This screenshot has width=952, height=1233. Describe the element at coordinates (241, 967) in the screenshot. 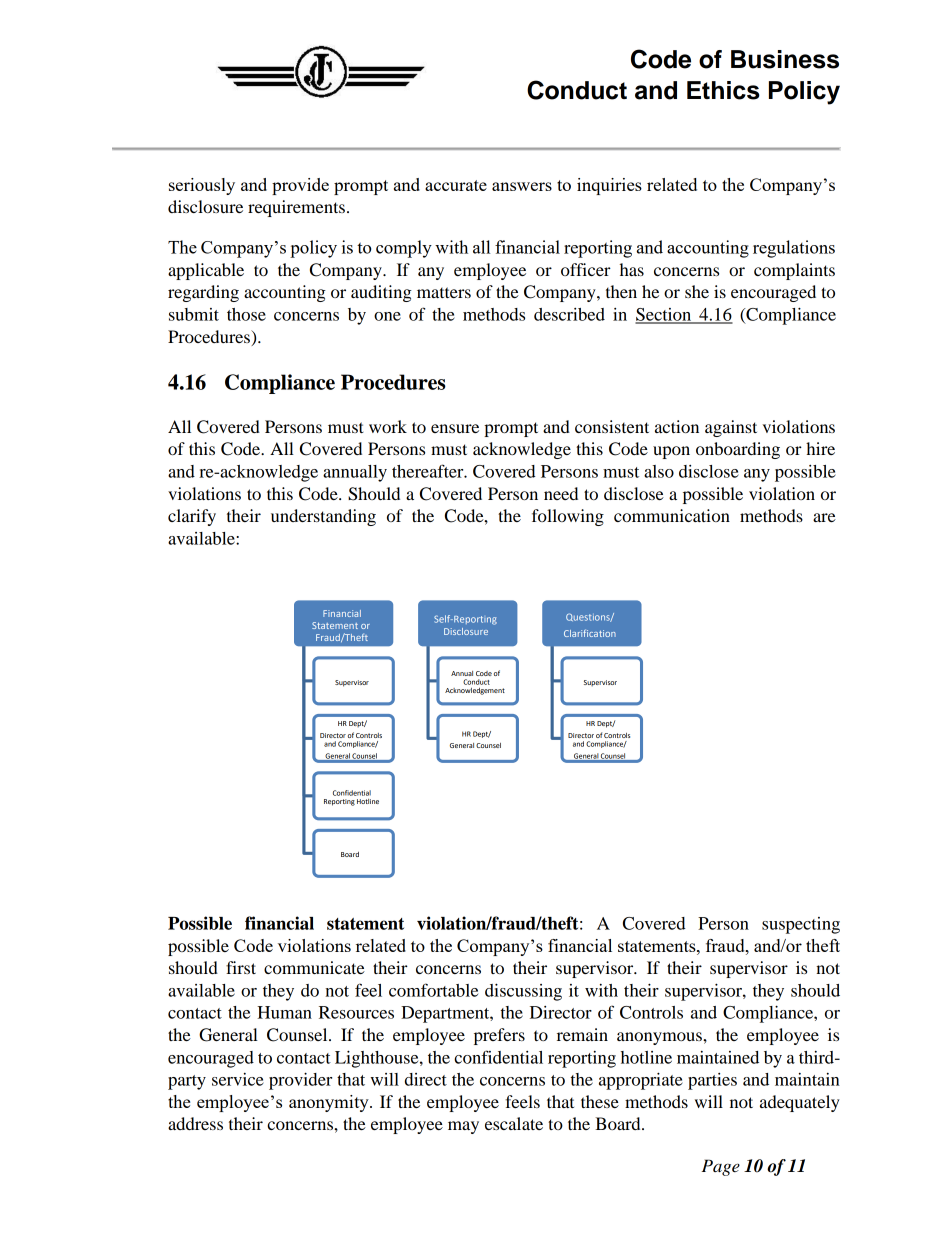

I see `first` at that location.
